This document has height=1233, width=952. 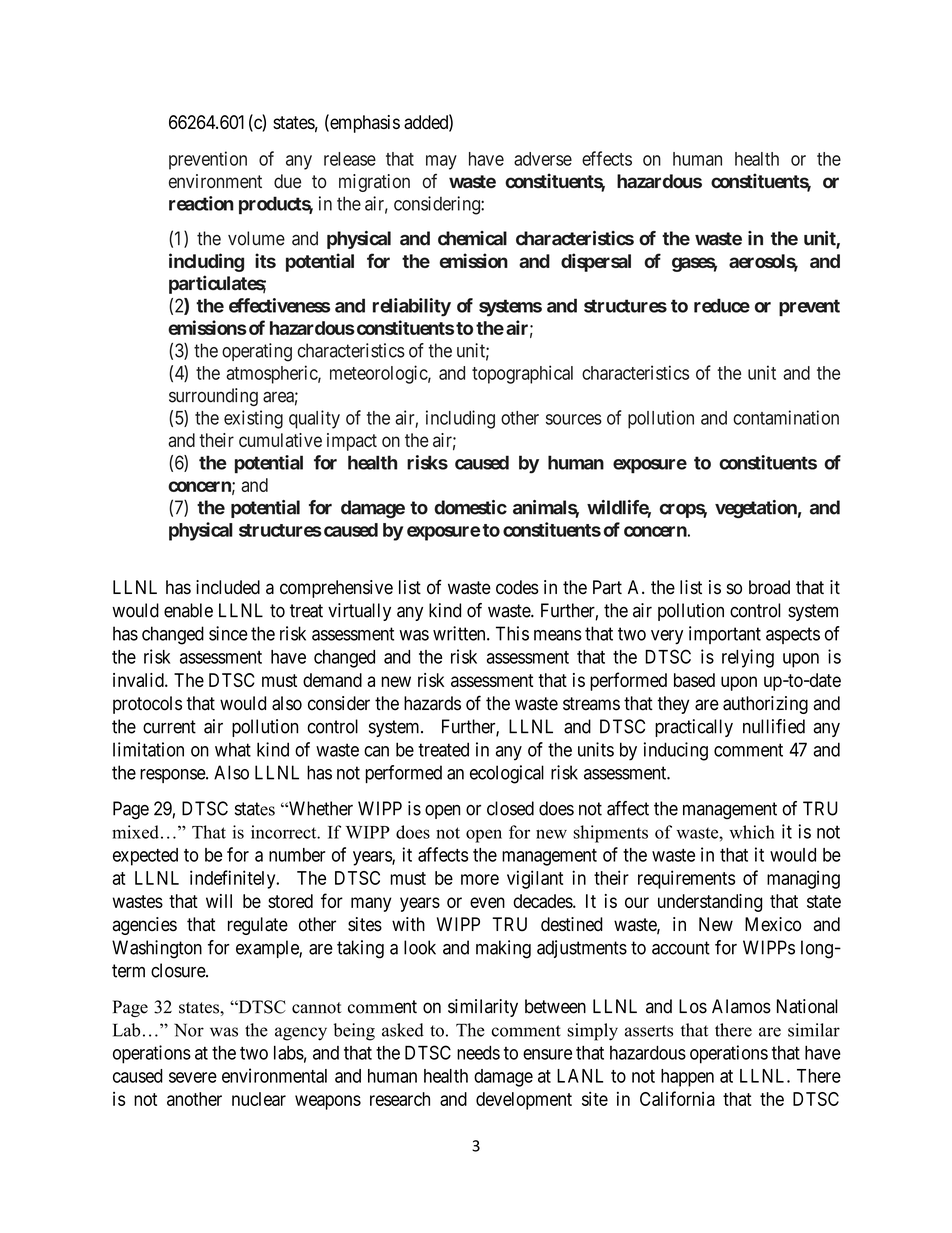 I want to click on written, so click(x=460, y=633).
